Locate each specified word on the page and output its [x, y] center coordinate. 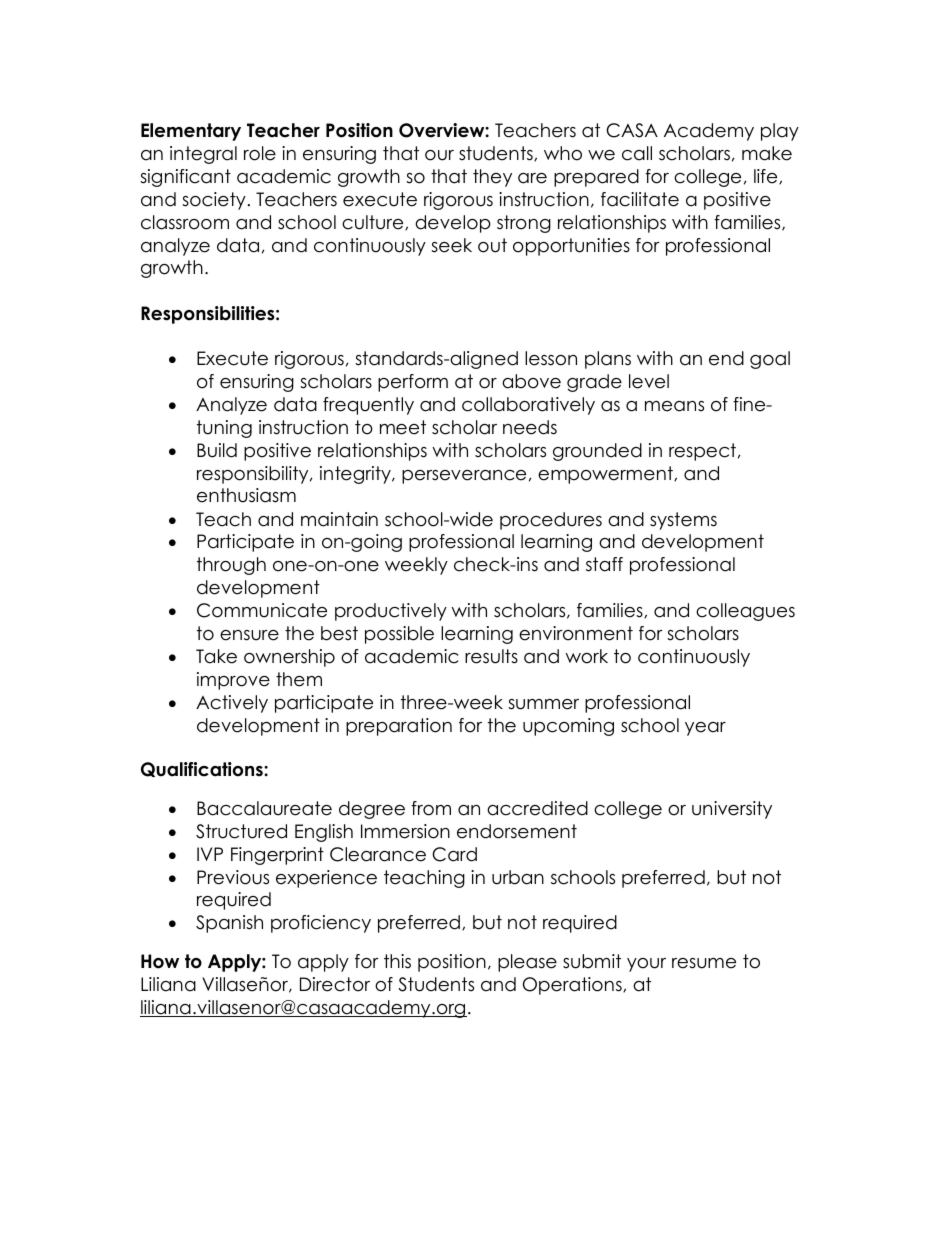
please [527, 963]
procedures [551, 521]
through [231, 566]
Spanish [229, 924]
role [260, 153]
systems [683, 521]
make [767, 153]
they [492, 178]
